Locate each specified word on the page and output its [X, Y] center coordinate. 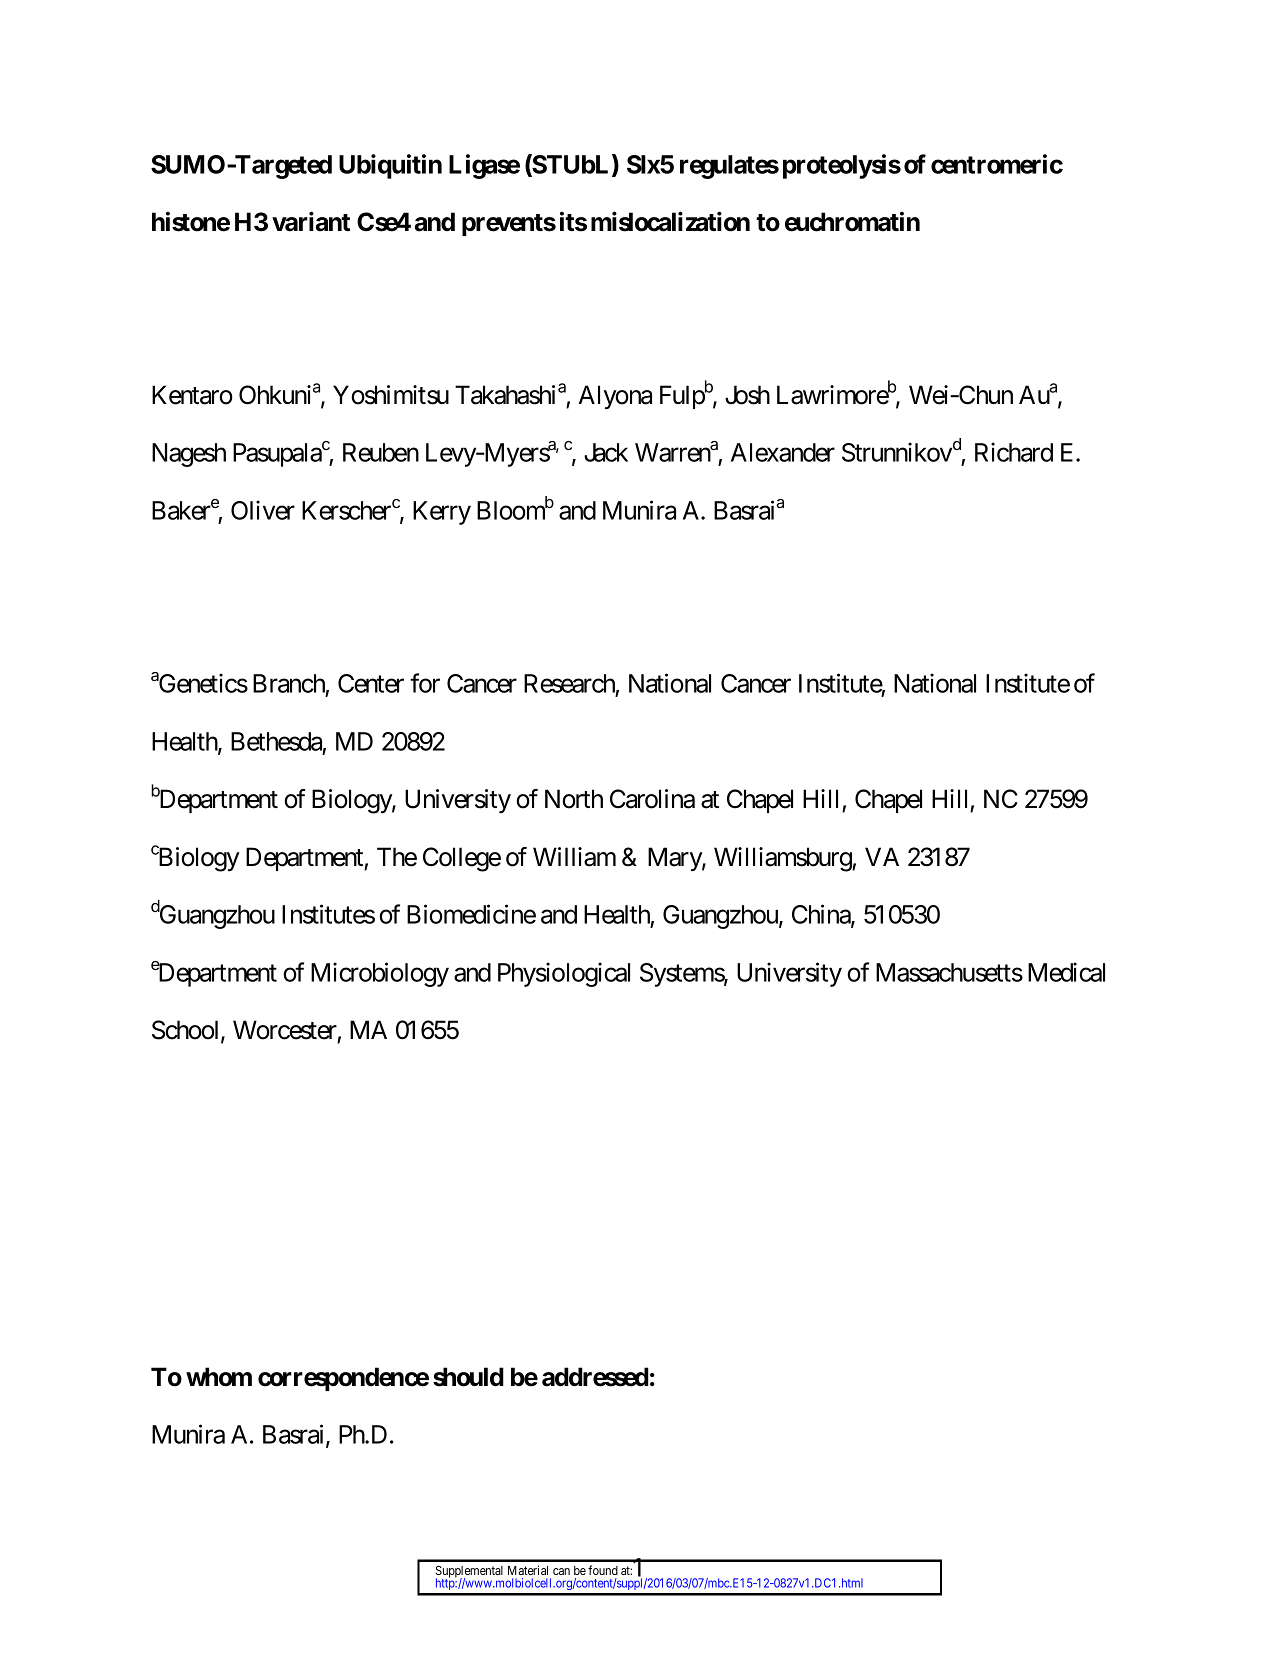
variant [311, 222]
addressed [595, 1377]
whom [219, 1377]
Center [371, 683]
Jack [606, 452]
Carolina [652, 799]
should [468, 1377]
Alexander [783, 452]
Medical [1066, 972]
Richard [1014, 452]
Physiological [564, 974]
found [603, 1570]
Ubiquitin [390, 166]
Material [528, 1570]
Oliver [263, 510]
